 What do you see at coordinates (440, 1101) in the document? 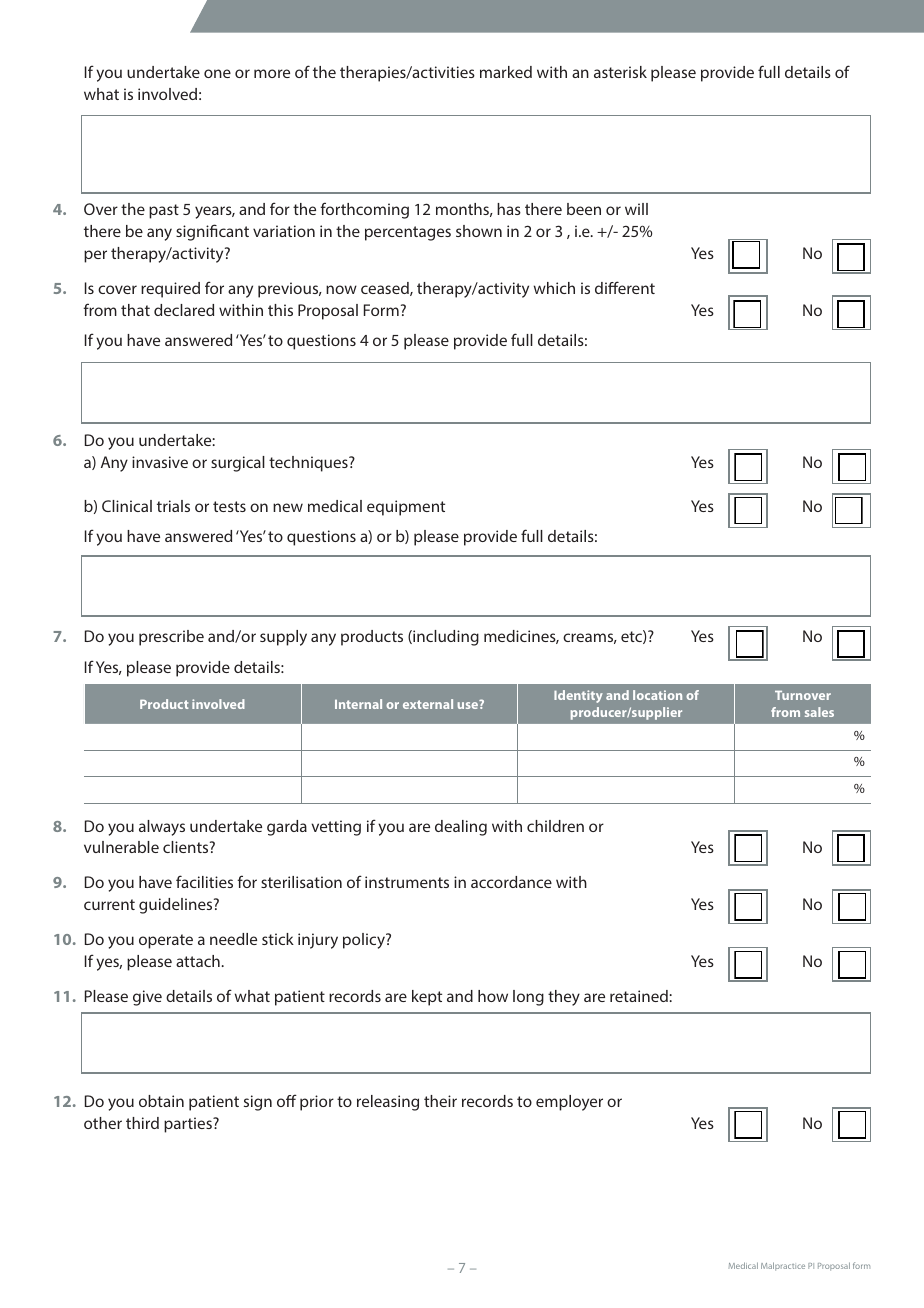
I see `their` at bounding box center [440, 1101].
